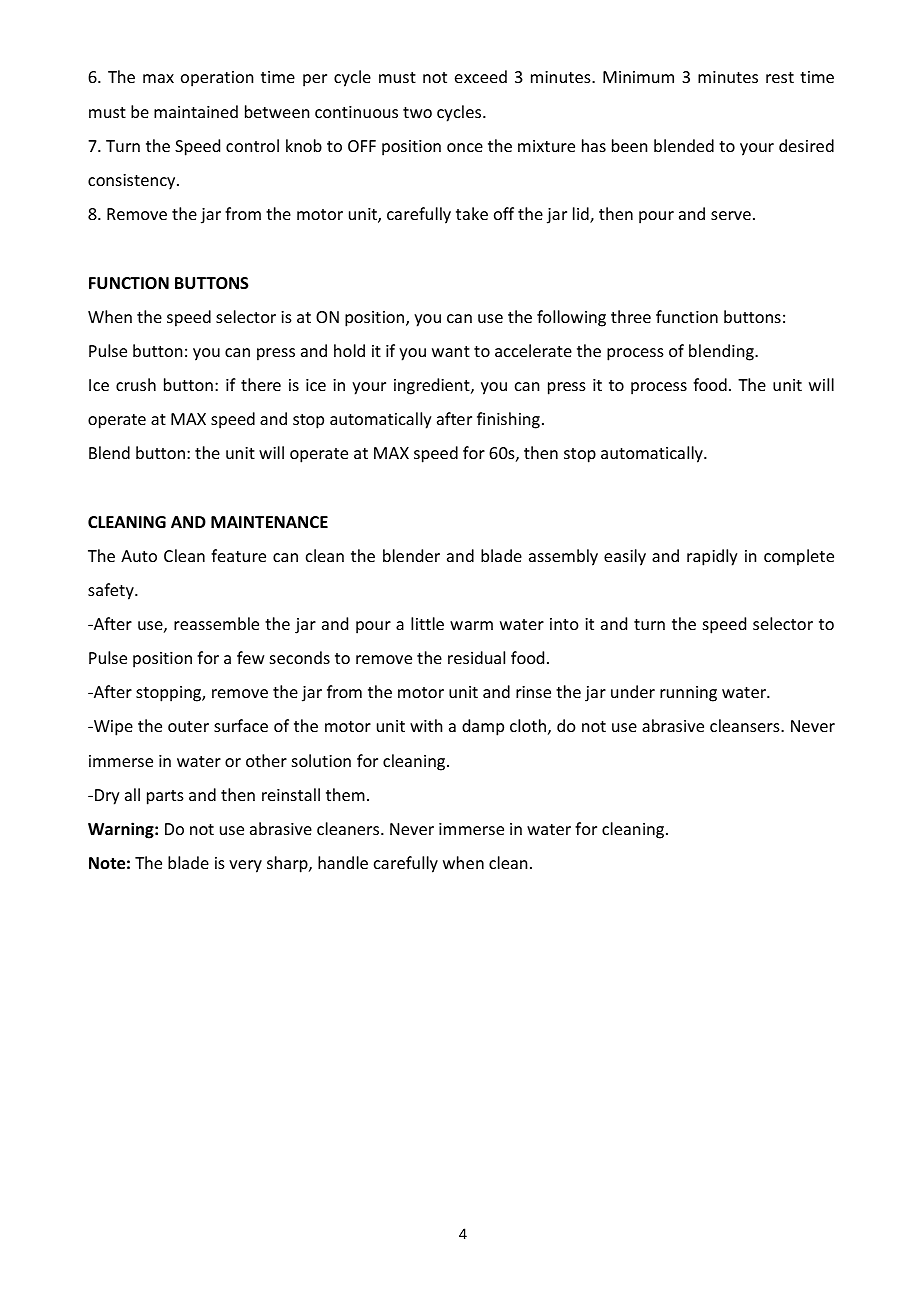 The width and height of the page is (924, 1308). Describe the element at coordinates (417, 112) in the page. I see `two` at that location.
